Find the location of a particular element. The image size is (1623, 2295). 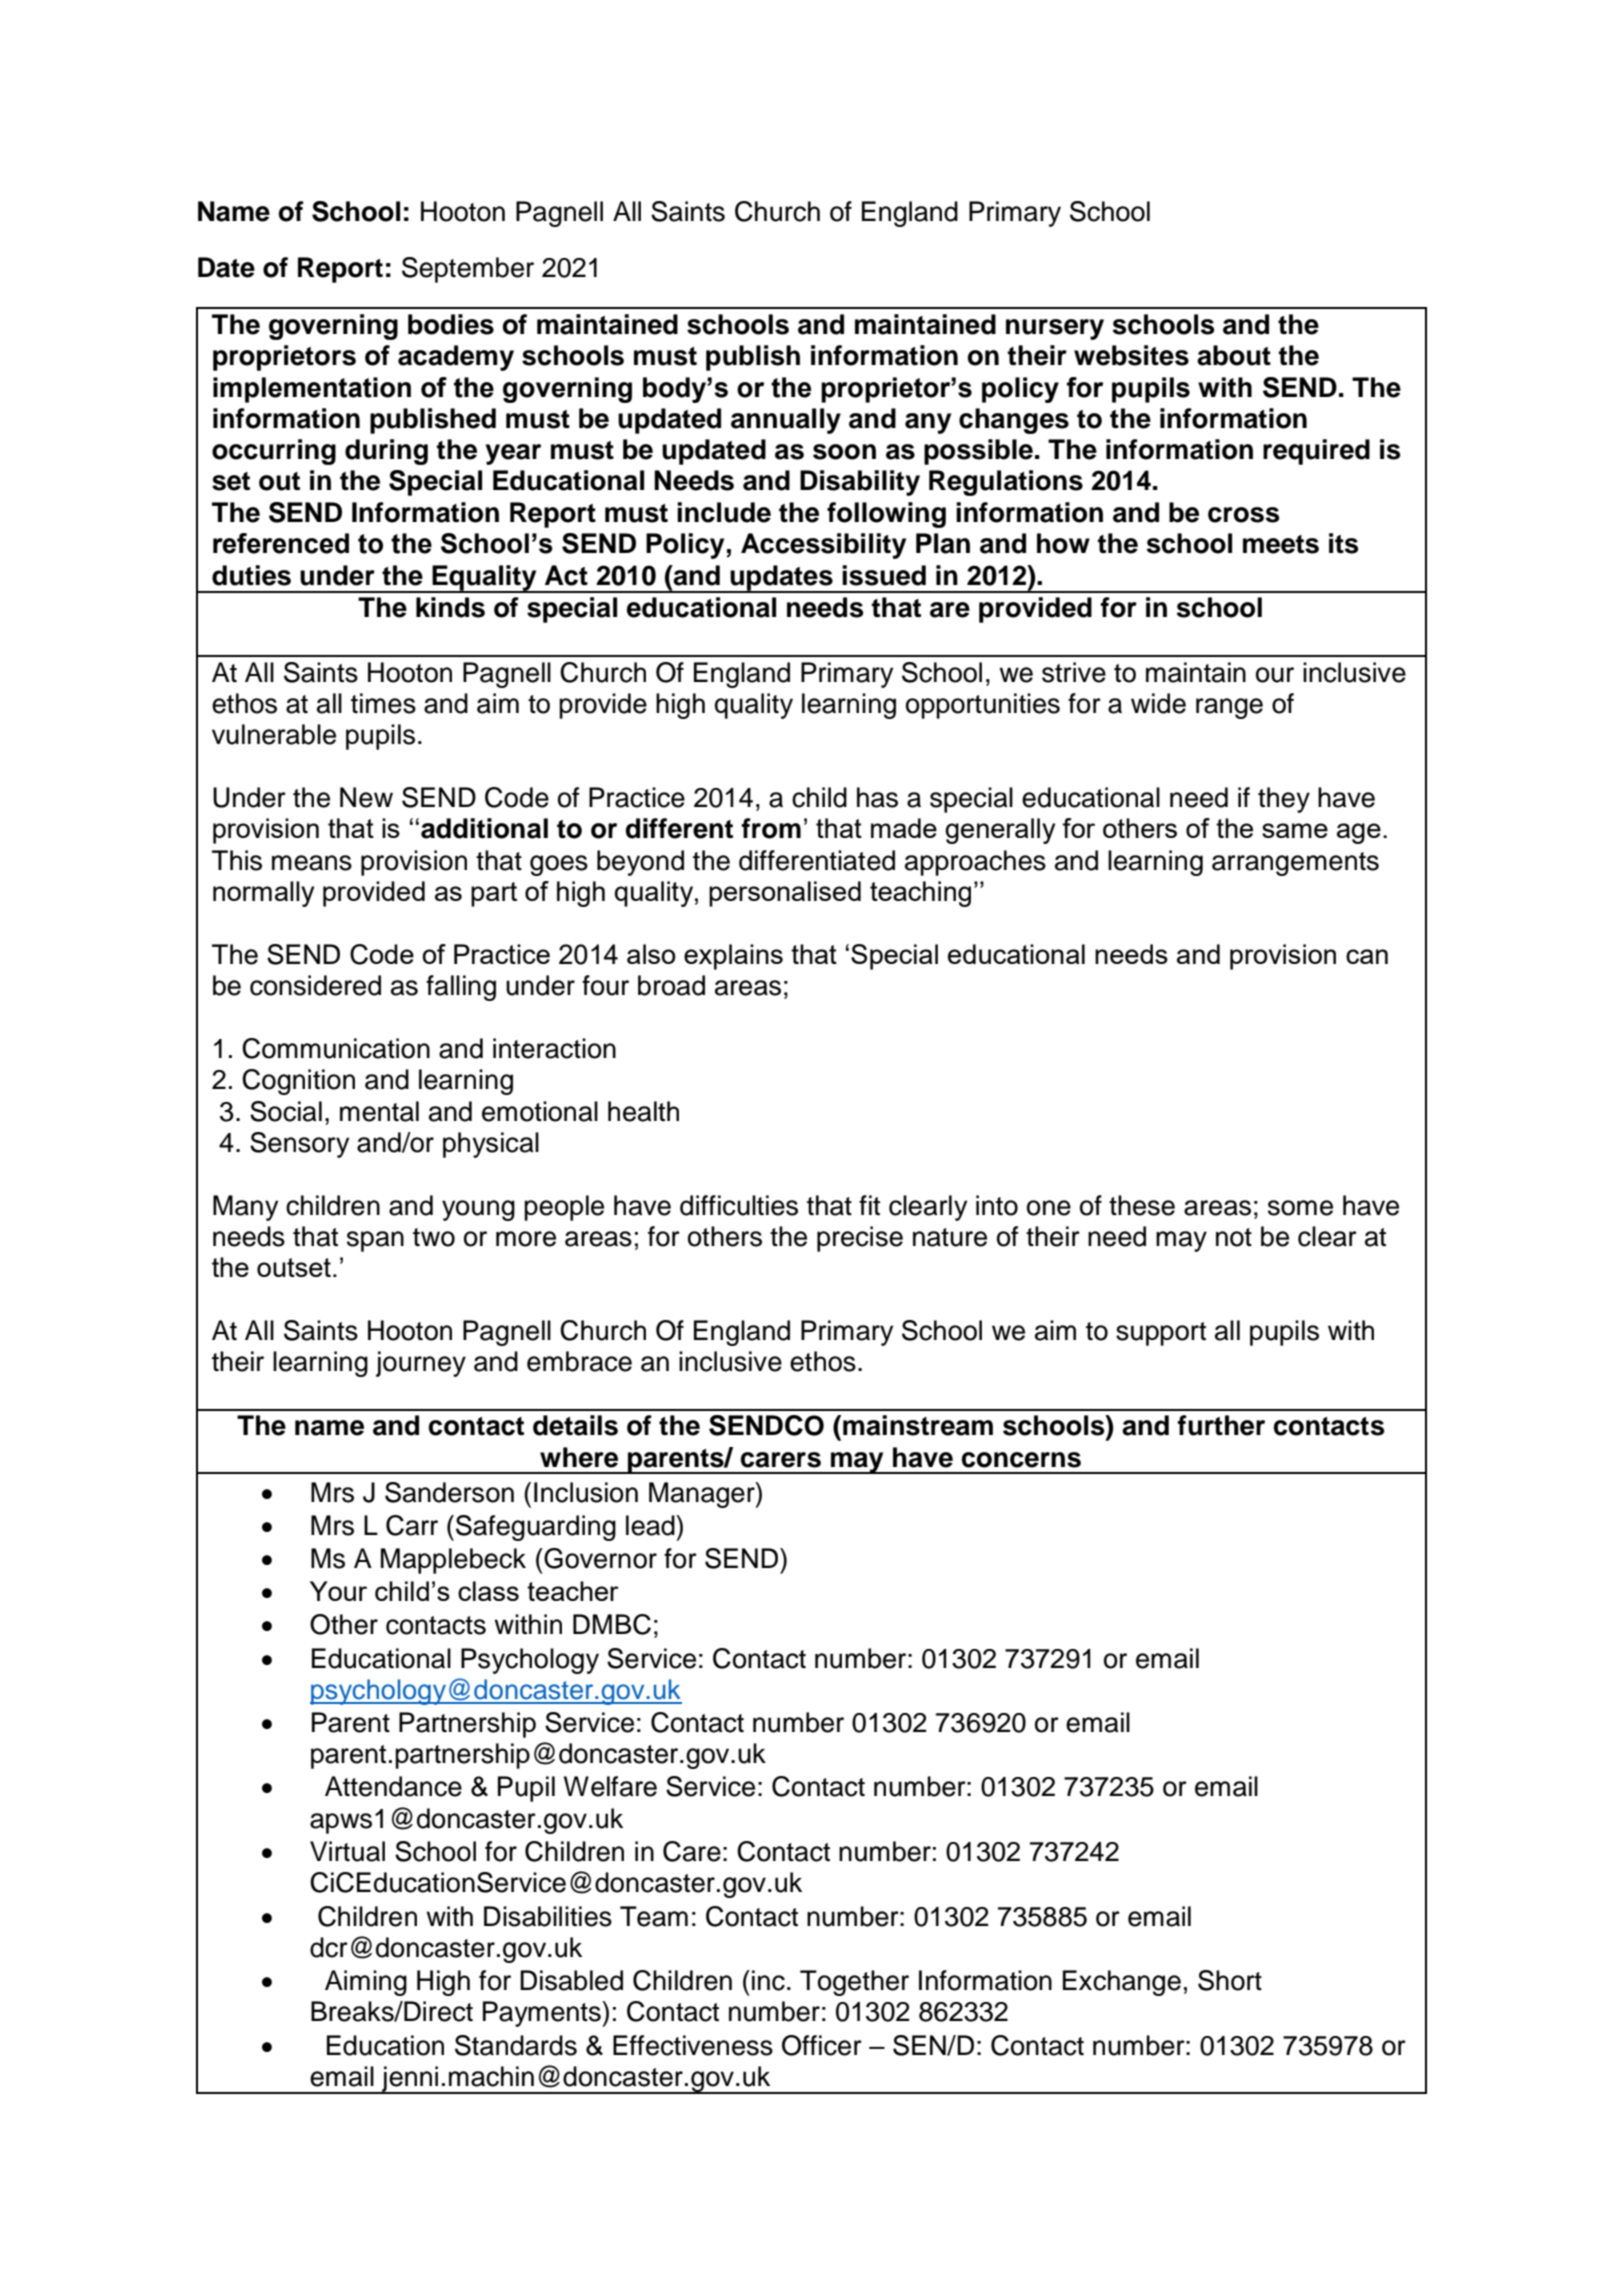

about is located at coordinates (1234, 355).
